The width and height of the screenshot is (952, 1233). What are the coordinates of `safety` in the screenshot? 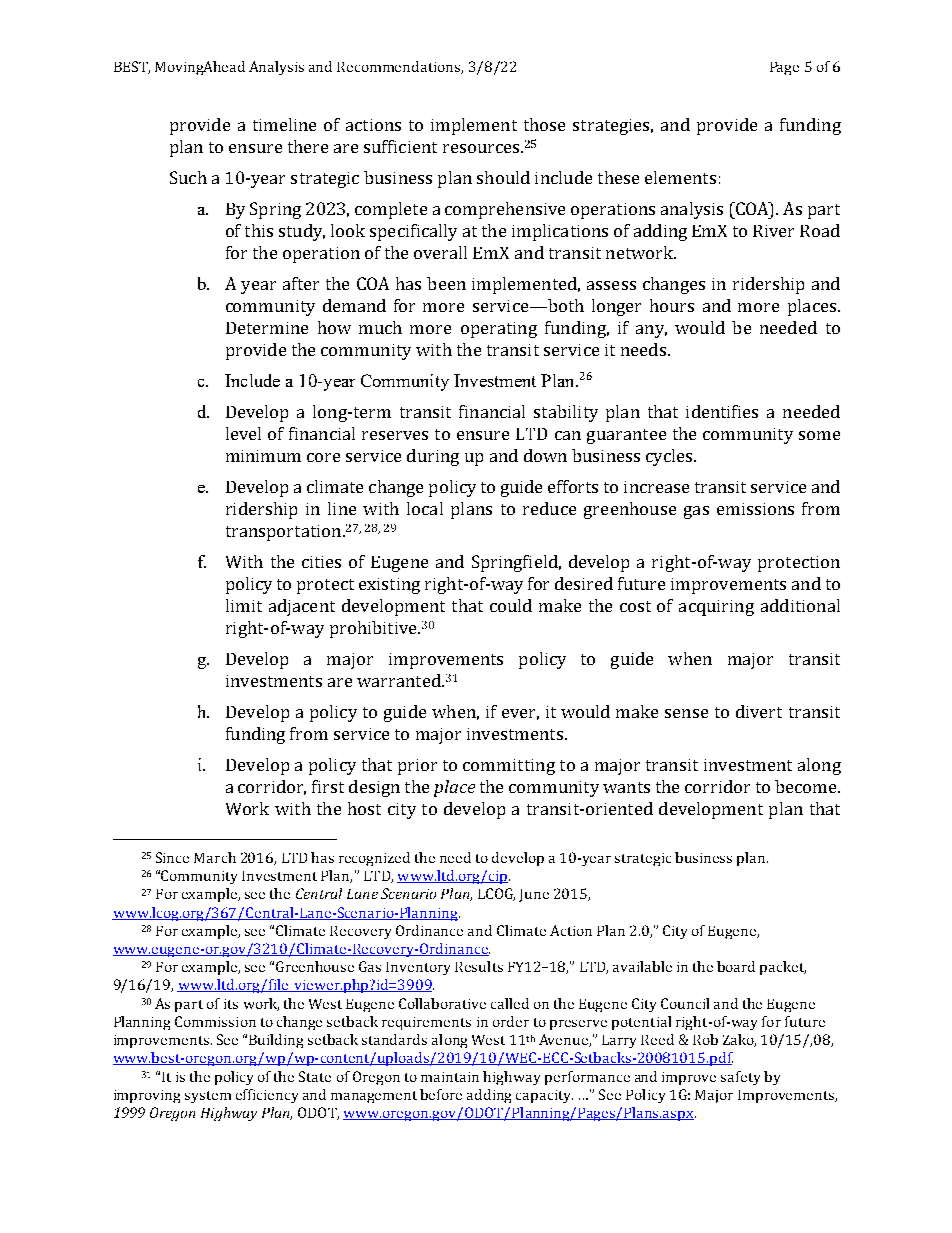 It's located at (740, 1078).
